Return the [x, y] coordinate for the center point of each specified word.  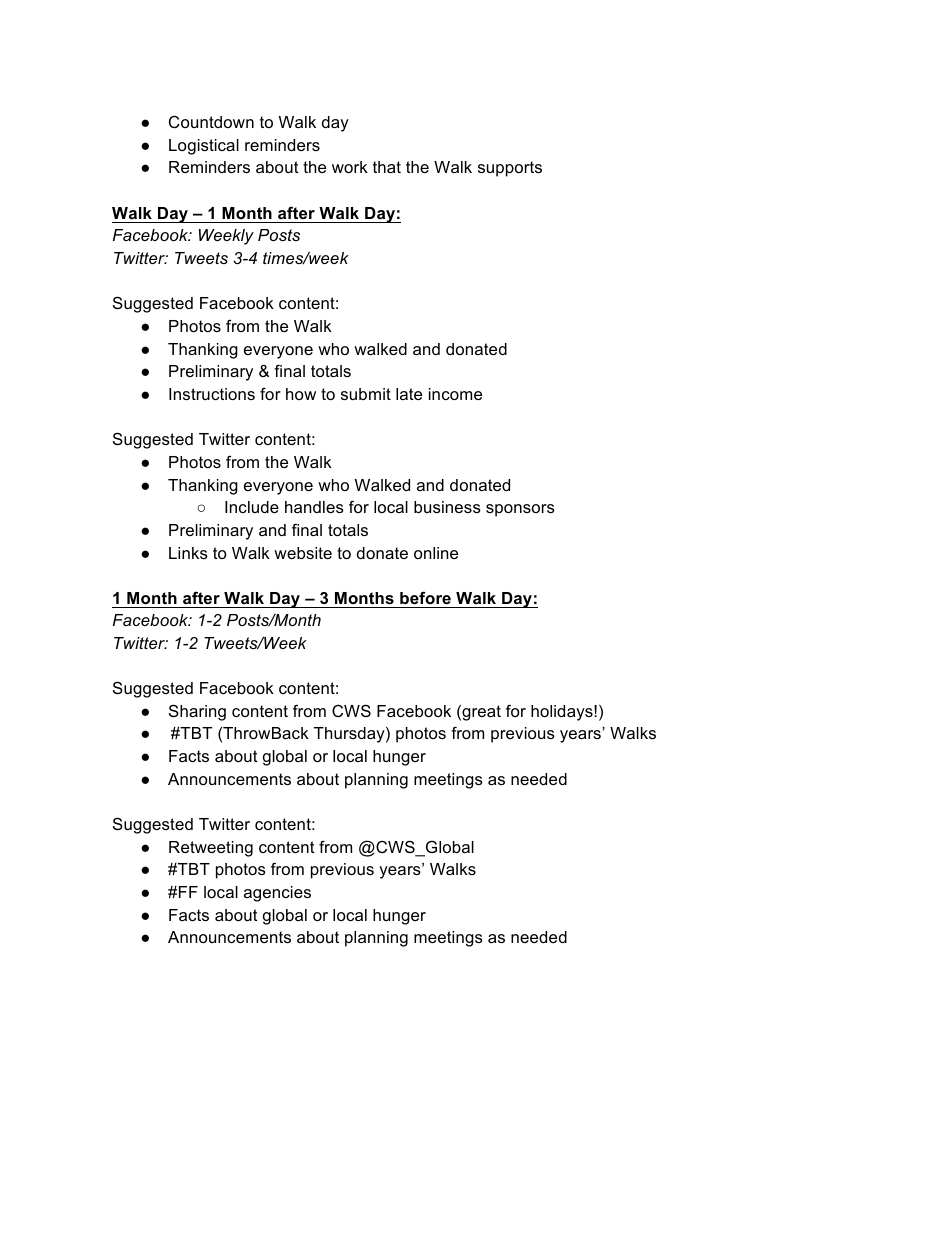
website [303, 553]
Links [188, 553]
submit [366, 394]
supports [510, 169]
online [436, 553]
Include [252, 507]
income [455, 394]
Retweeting [211, 849]
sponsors [520, 510]
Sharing [197, 712]
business [447, 507]
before [425, 597]
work [350, 167]
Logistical [204, 147]
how [301, 394]
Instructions [212, 394]
